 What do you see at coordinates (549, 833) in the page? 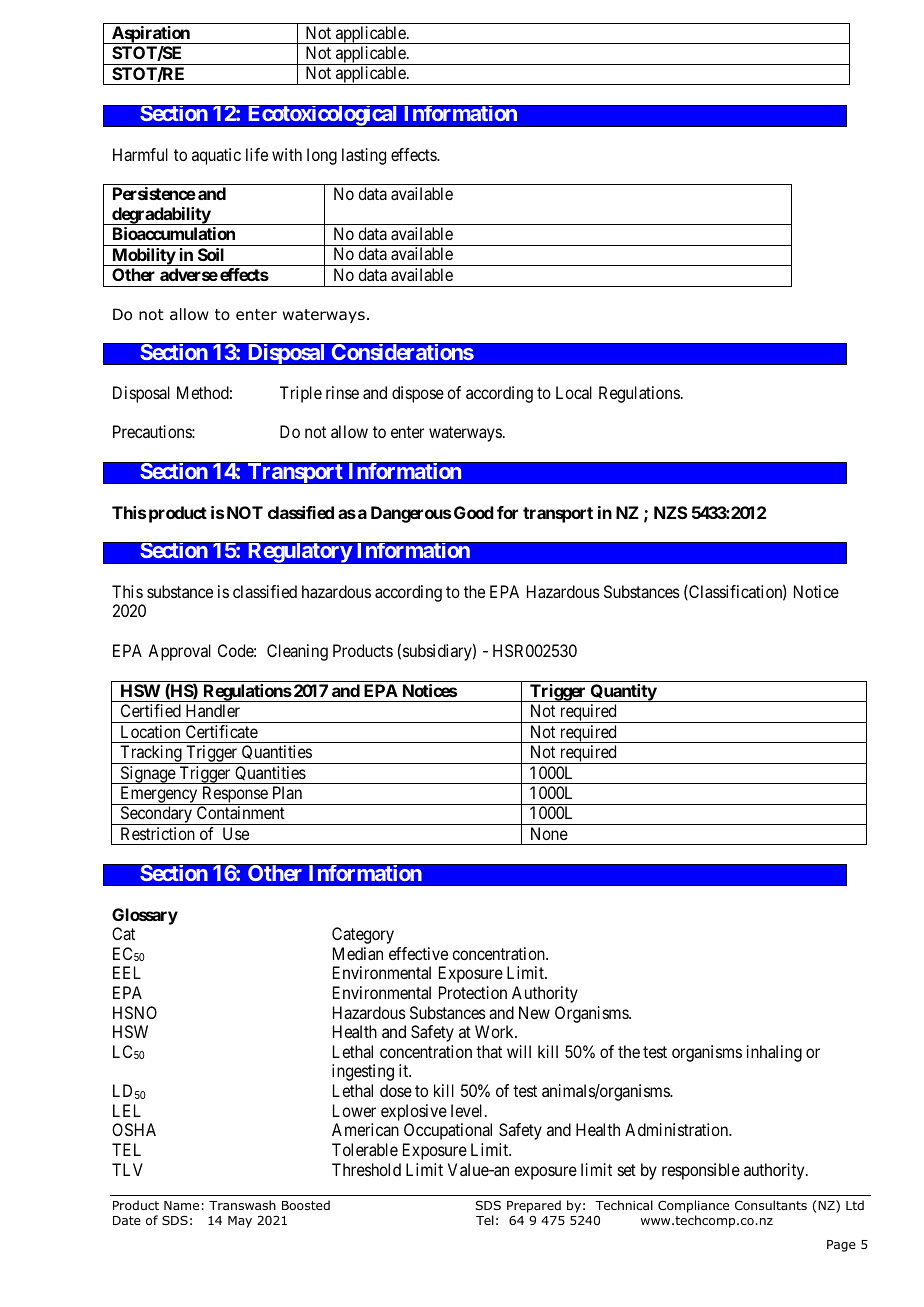
I see `None` at bounding box center [549, 833].
